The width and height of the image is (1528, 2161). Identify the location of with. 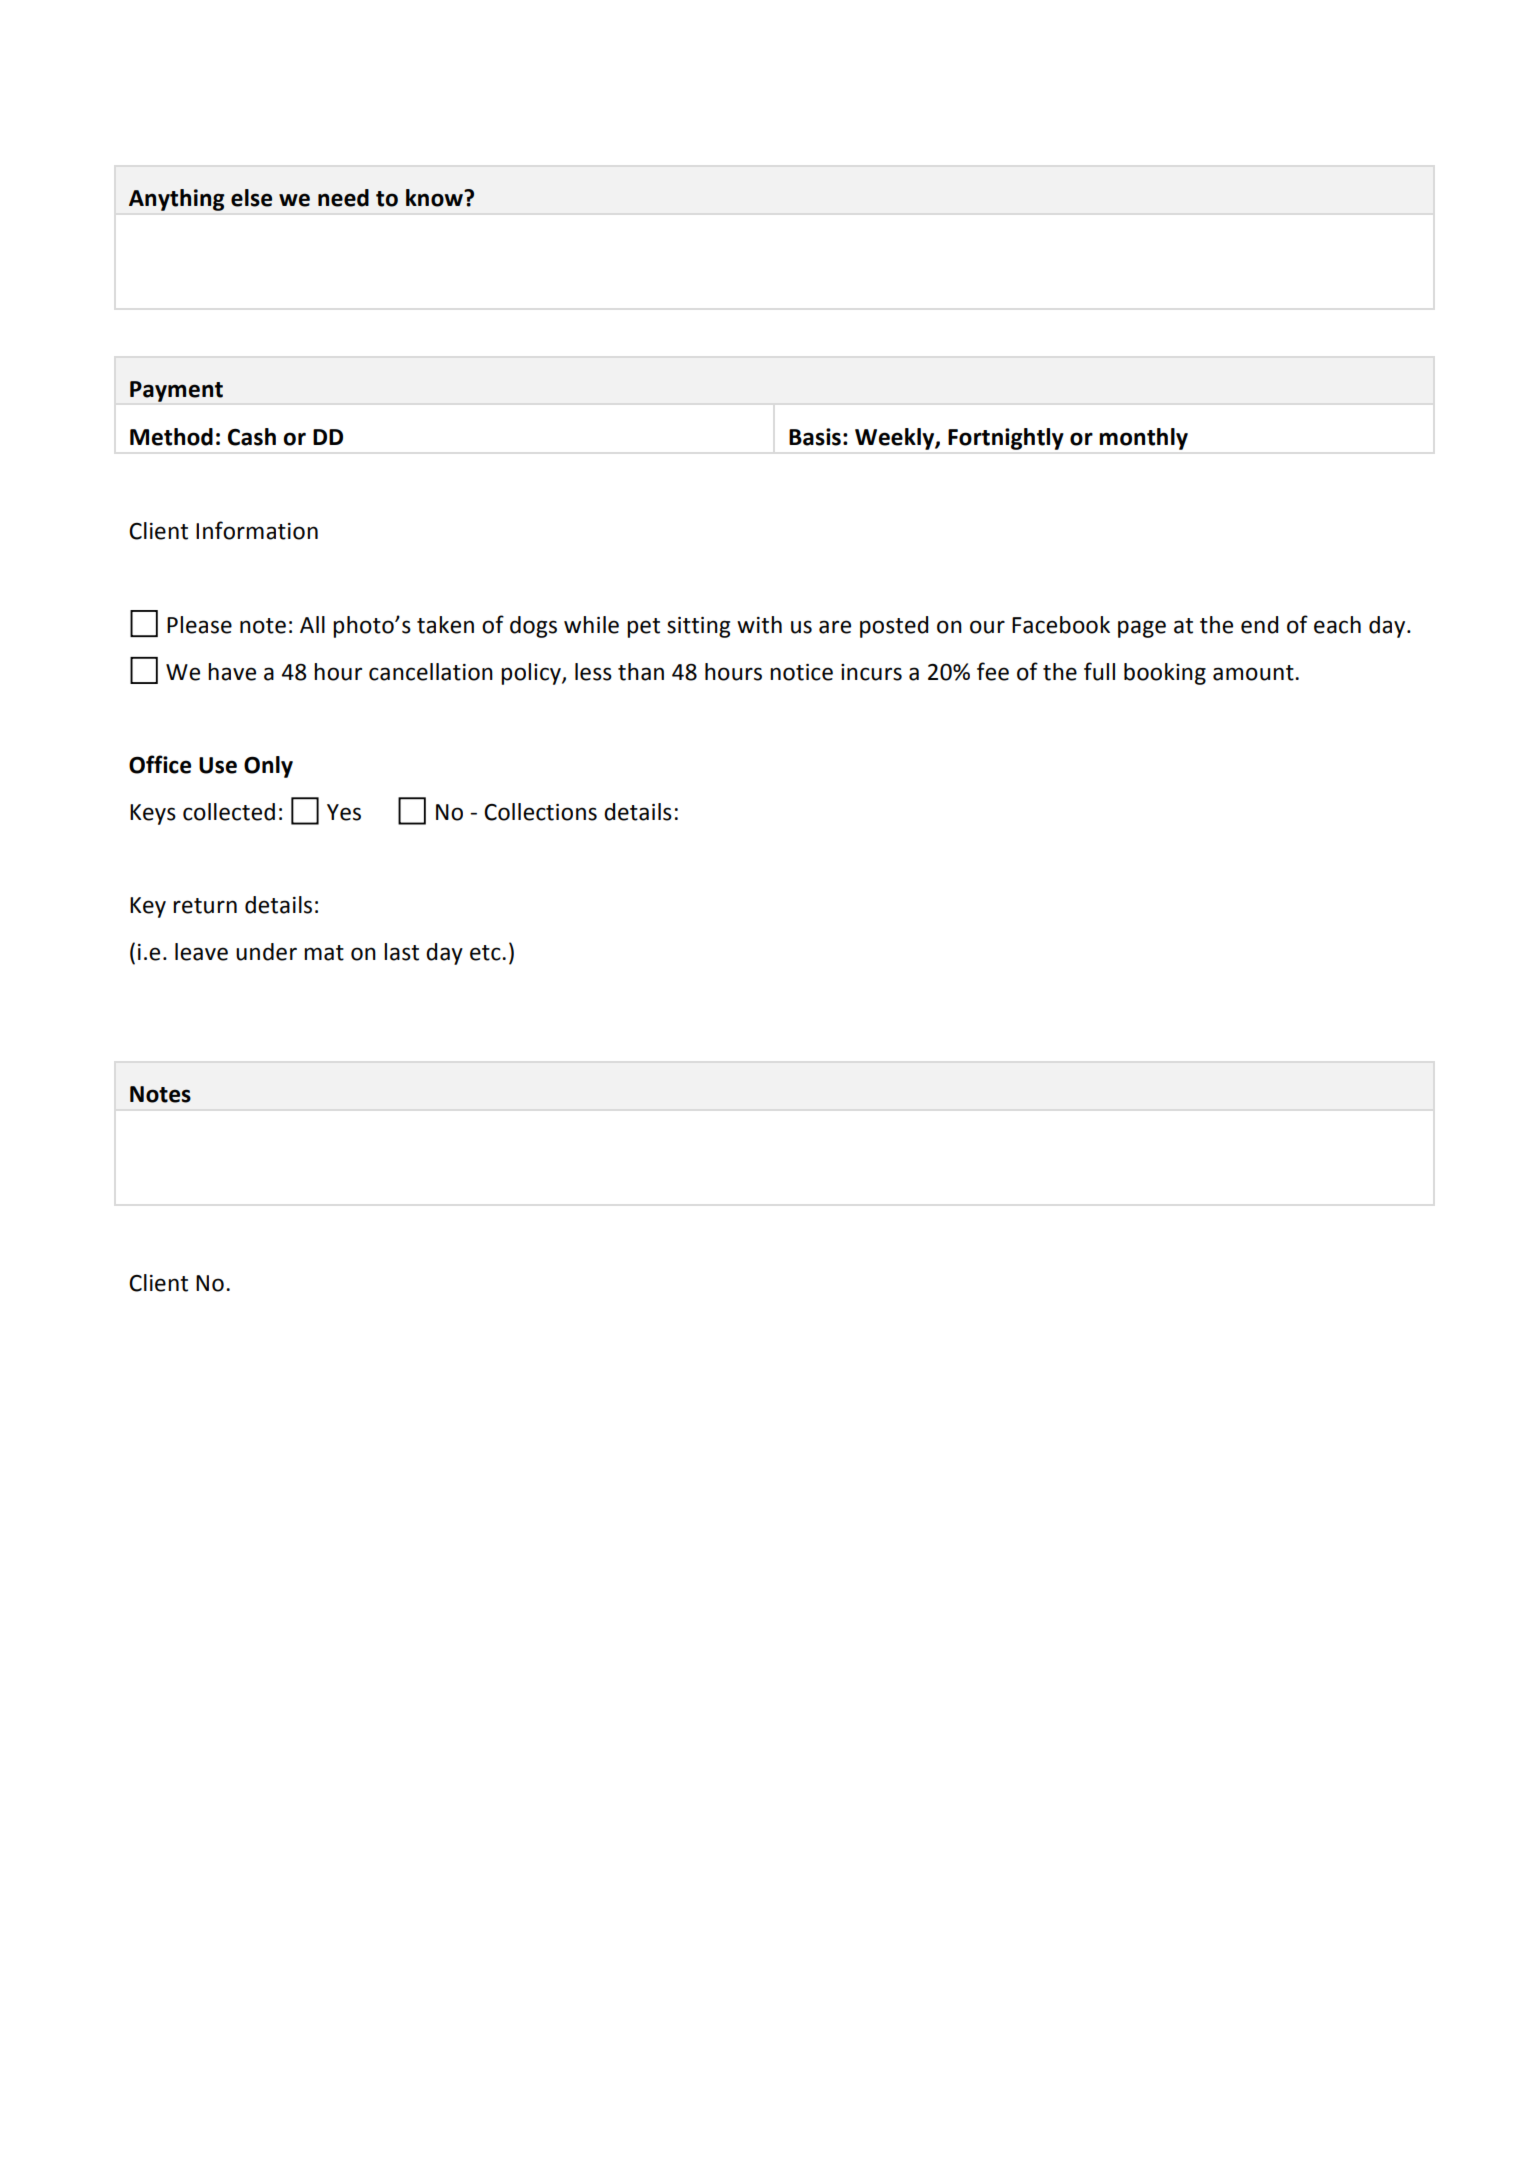
(759, 625).
